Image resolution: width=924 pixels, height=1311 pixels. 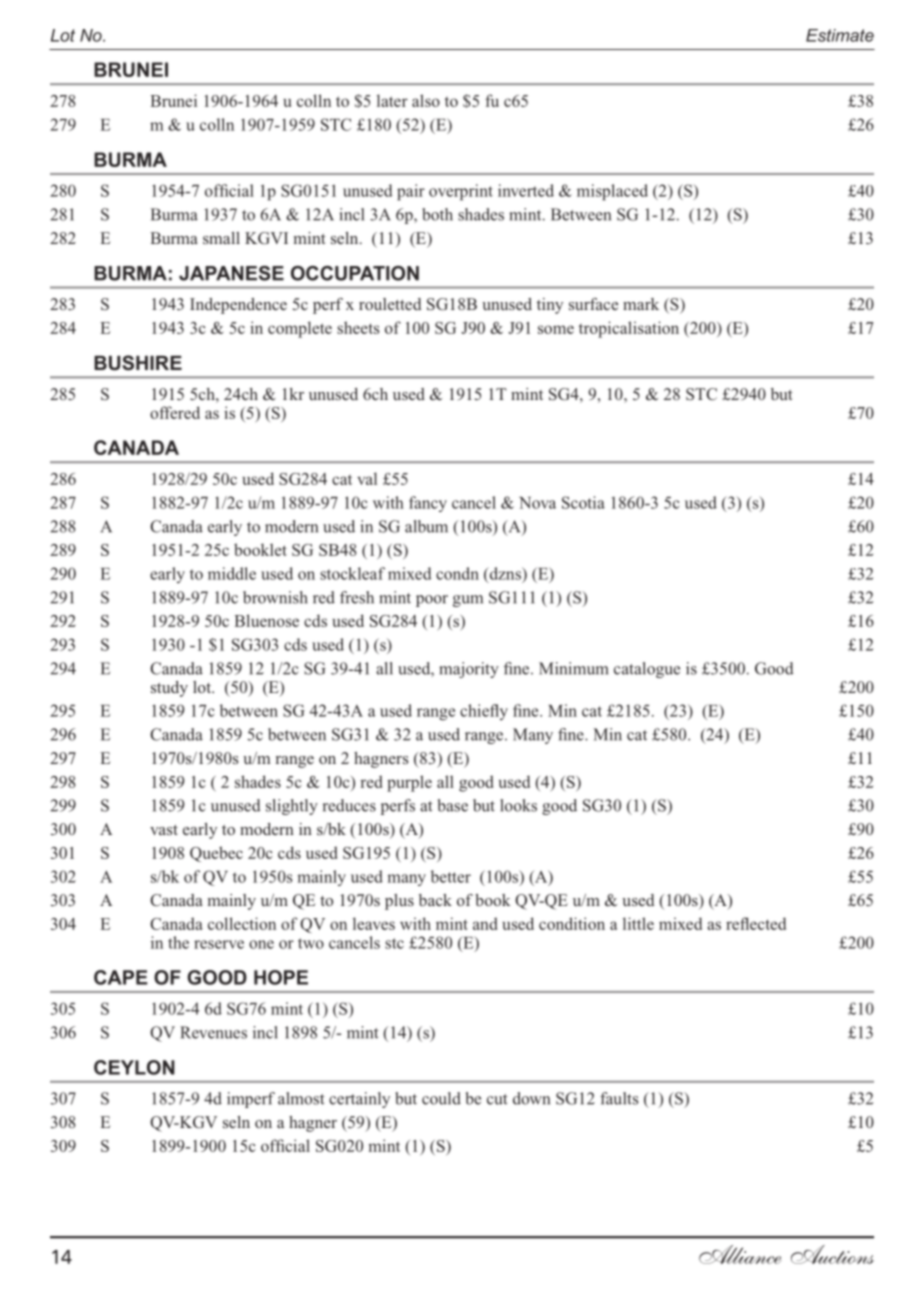 I want to click on study, so click(x=169, y=689).
